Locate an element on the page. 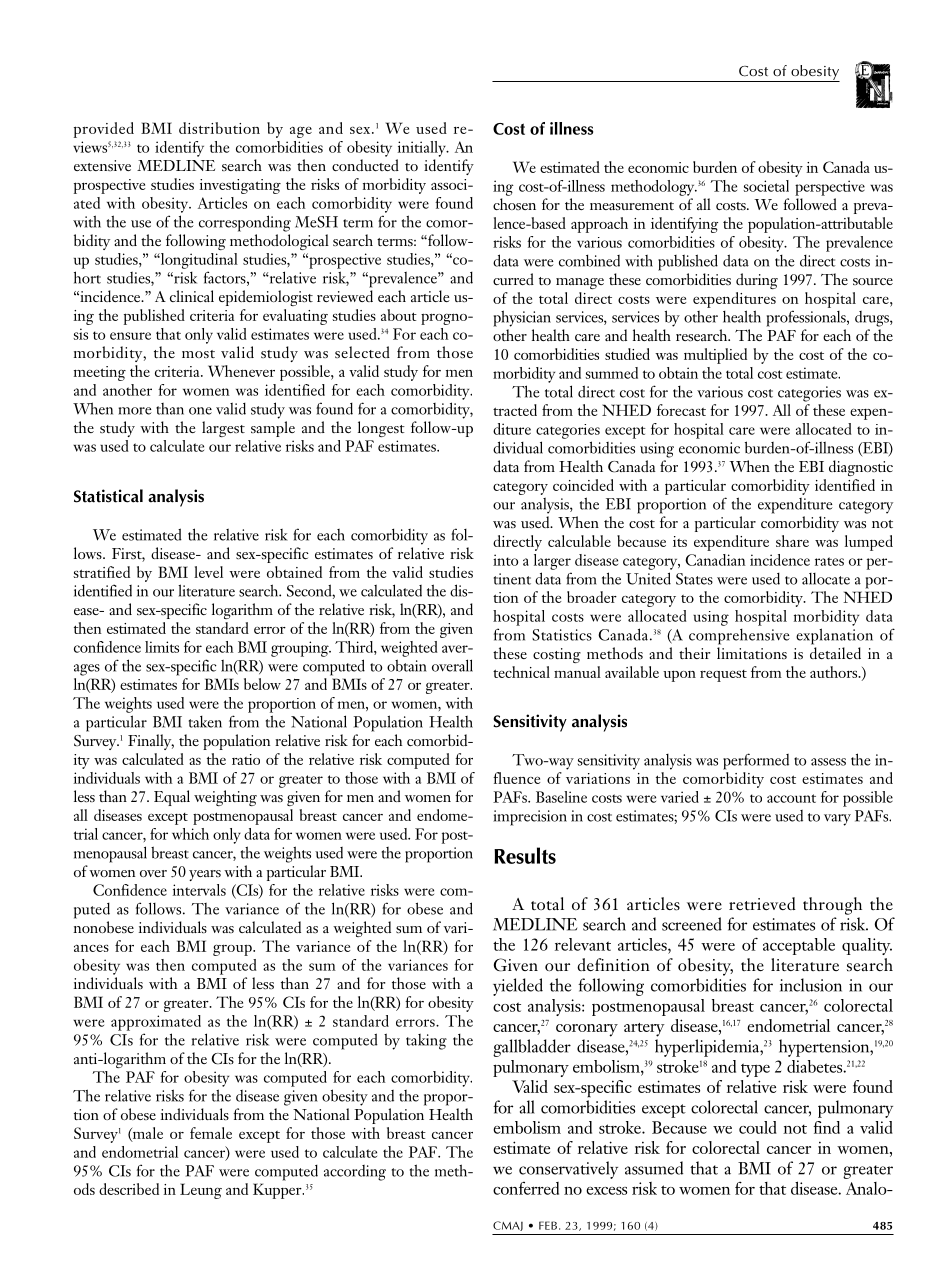 The width and height of the page is (950, 1288). comprehensive is located at coordinates (739, 637).
